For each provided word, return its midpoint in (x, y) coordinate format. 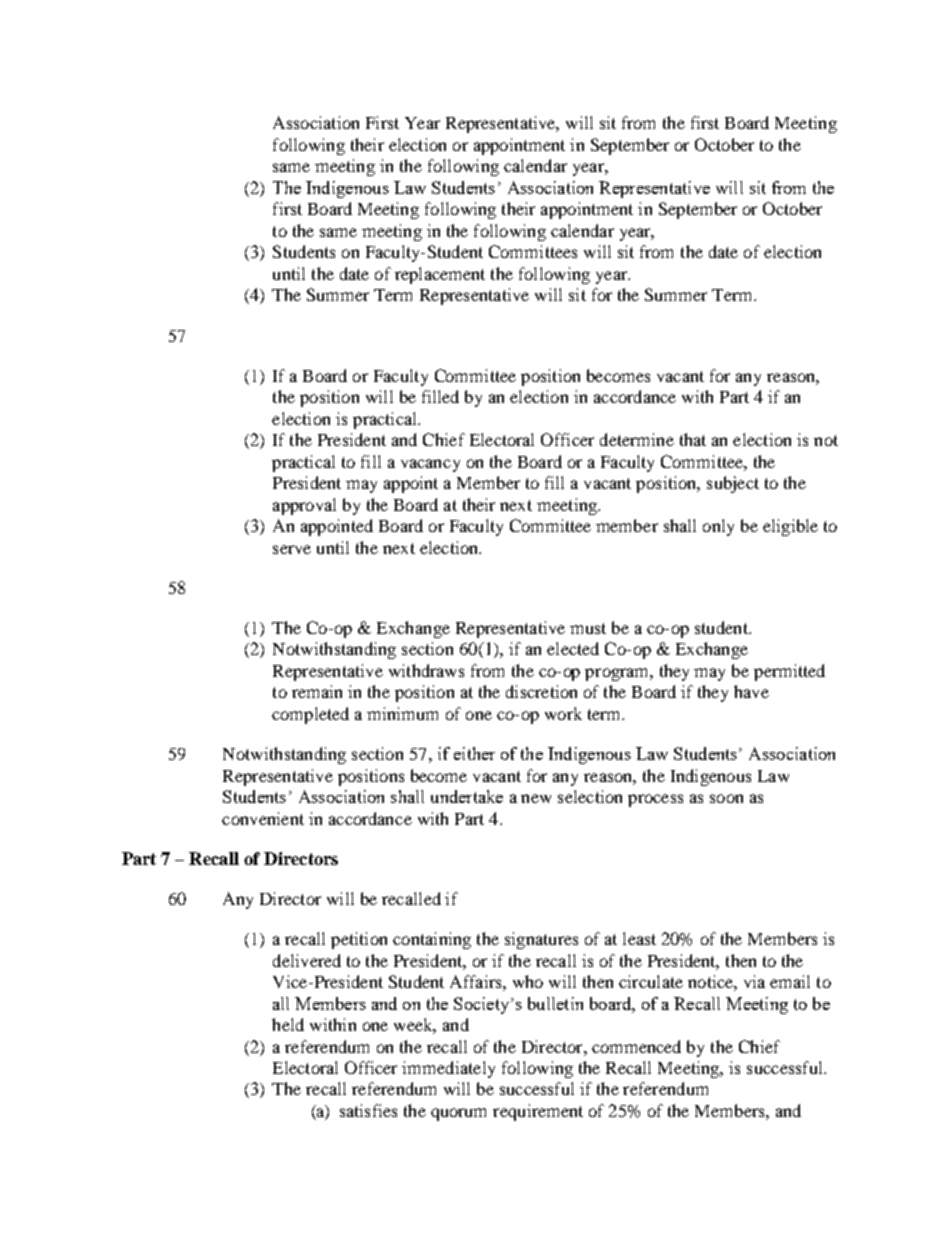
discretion (541, 691)
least (639, 938)
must (588, 628)
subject (733, 484)
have (751, 691)
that (693, 439)
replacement (440, 275)
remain (317, 691)
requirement (538, 1112)
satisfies (368, 1110)
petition (359, 940)
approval (304, 506)
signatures (541, 940)
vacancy (430, 465)
